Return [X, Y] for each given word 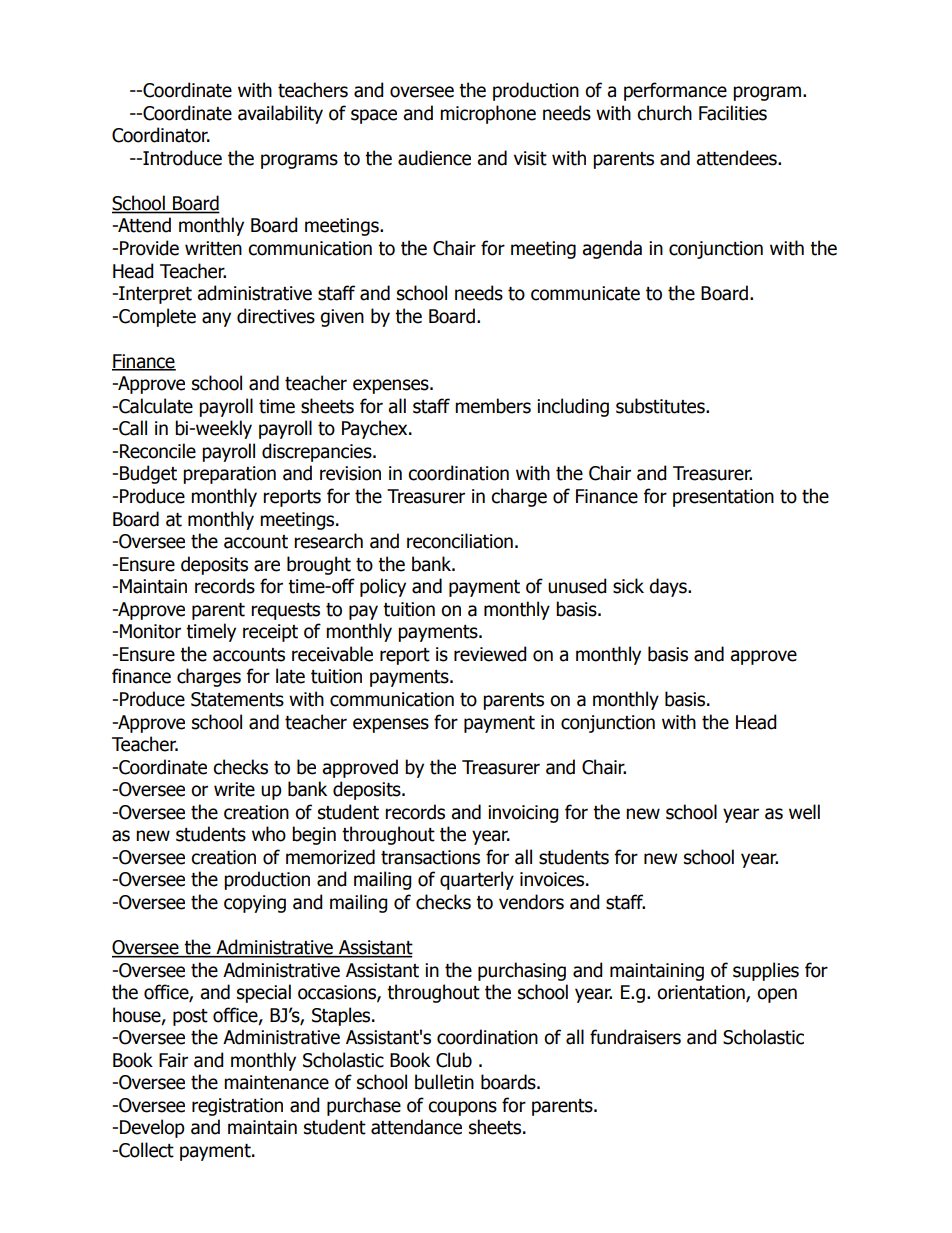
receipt [270, 633]
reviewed [490, 654]
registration [237, 1107]
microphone [488, 114]
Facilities [733, 113]
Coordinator [161, 135]
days [669, 587]
